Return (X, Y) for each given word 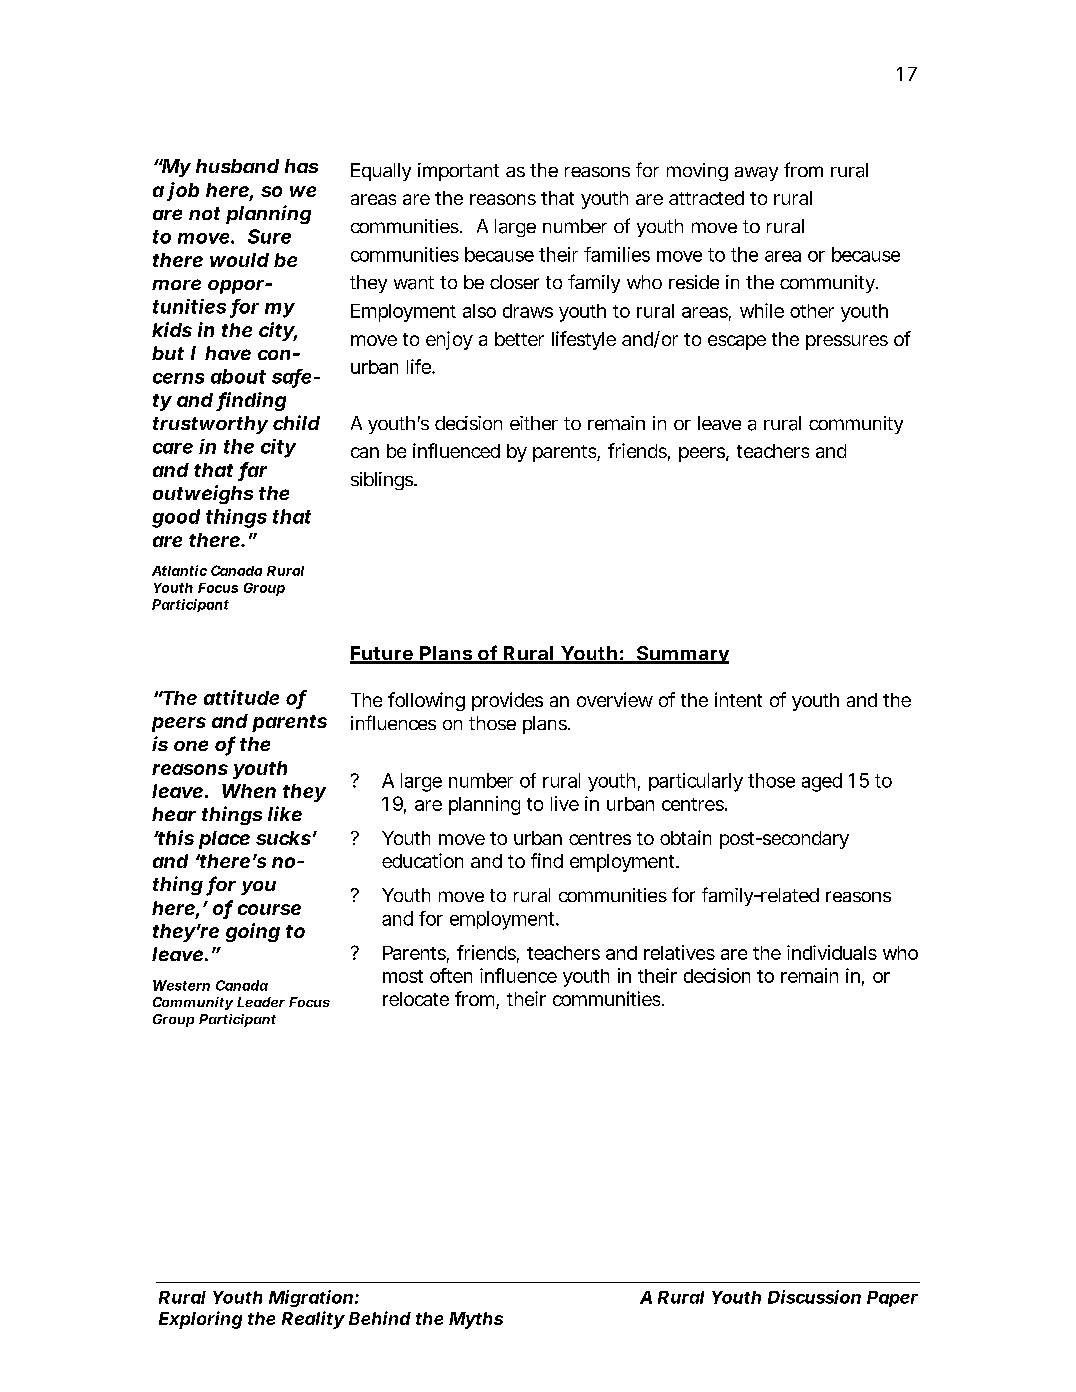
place (224, 840)
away (756, 174)
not (204, 213)
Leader (261, 1002)
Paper (892, 1299)
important (458, 172)
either (534, 423)
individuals (832, 952)
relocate (416, 999)
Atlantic (179, 570)
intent (738, 699)
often (451, 975)
